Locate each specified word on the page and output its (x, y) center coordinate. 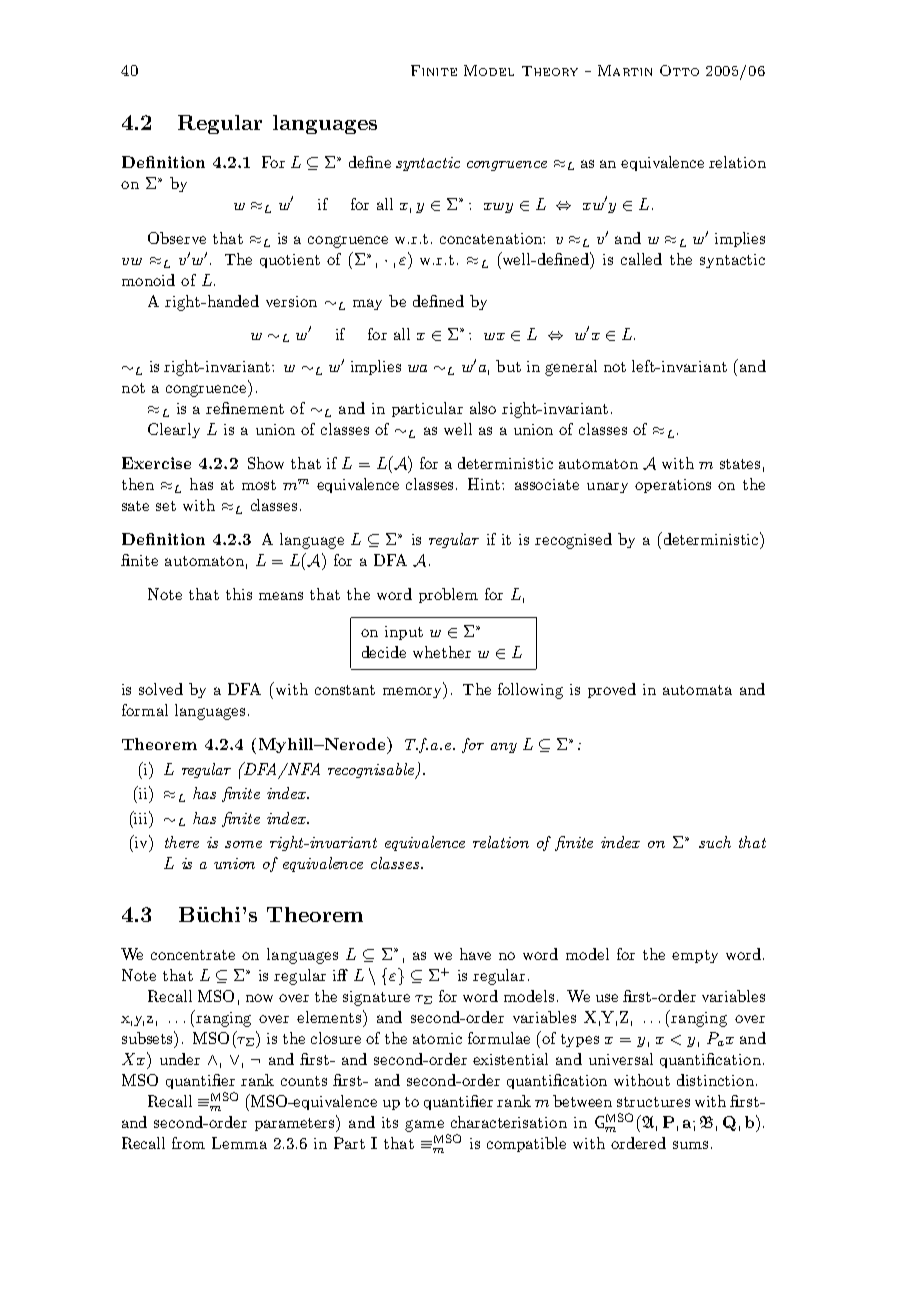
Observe (177, 238)
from (188, 1143)
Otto (679, 70)
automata (697, 690)
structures (653, 1102)
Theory (550, 71)
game (424, 1126)
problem (448, 595)
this (239, 594)
